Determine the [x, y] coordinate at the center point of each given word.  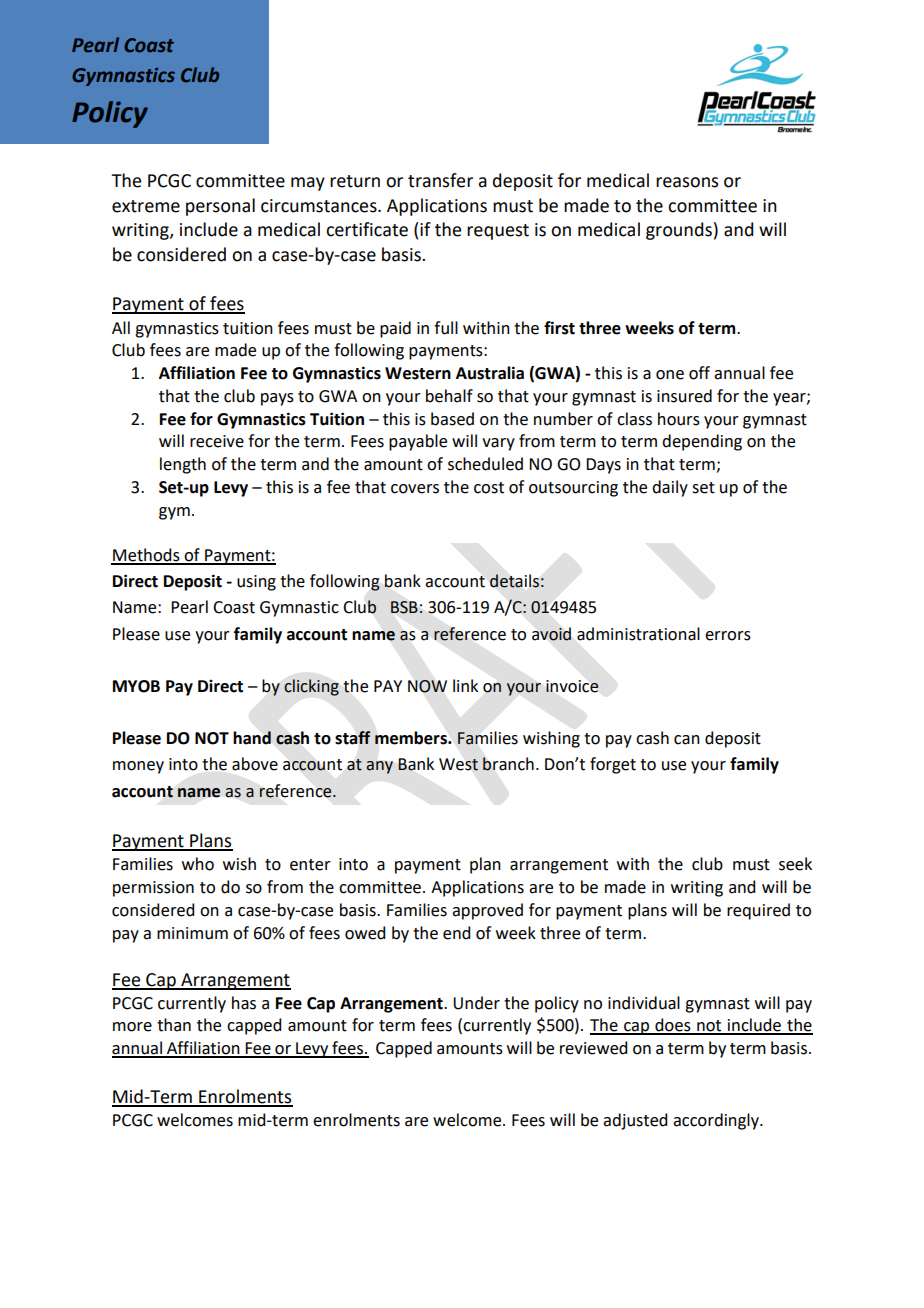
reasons [687, 182]
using [256, 583]
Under [476, 1003]
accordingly [717, 1121]
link [465, 685]
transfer [440, 180]
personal [220, 207]
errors [728, 636]
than [174, 1025]
